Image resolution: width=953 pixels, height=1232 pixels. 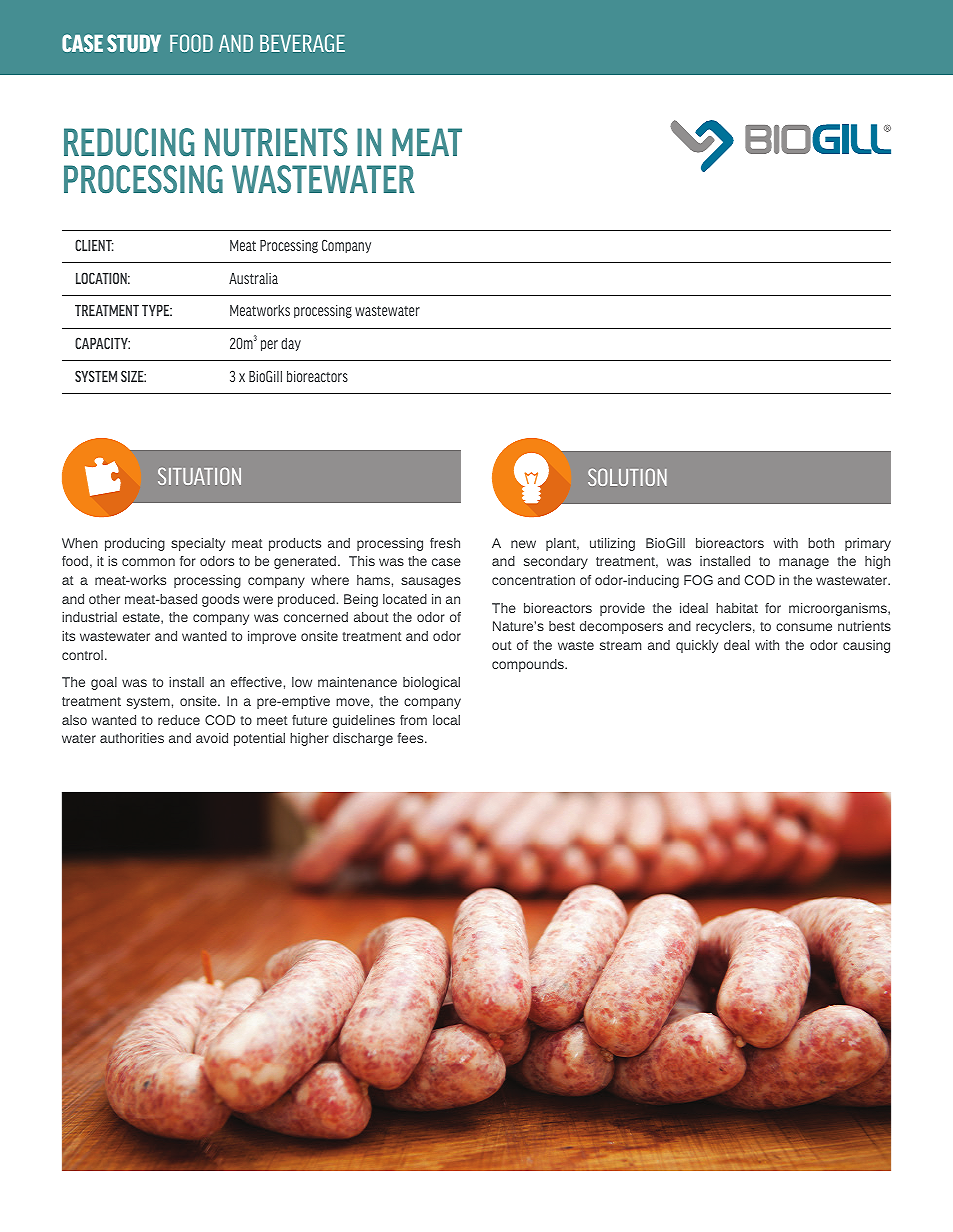 I want to click on BEVERAGE, so click(x=302, y=43).
